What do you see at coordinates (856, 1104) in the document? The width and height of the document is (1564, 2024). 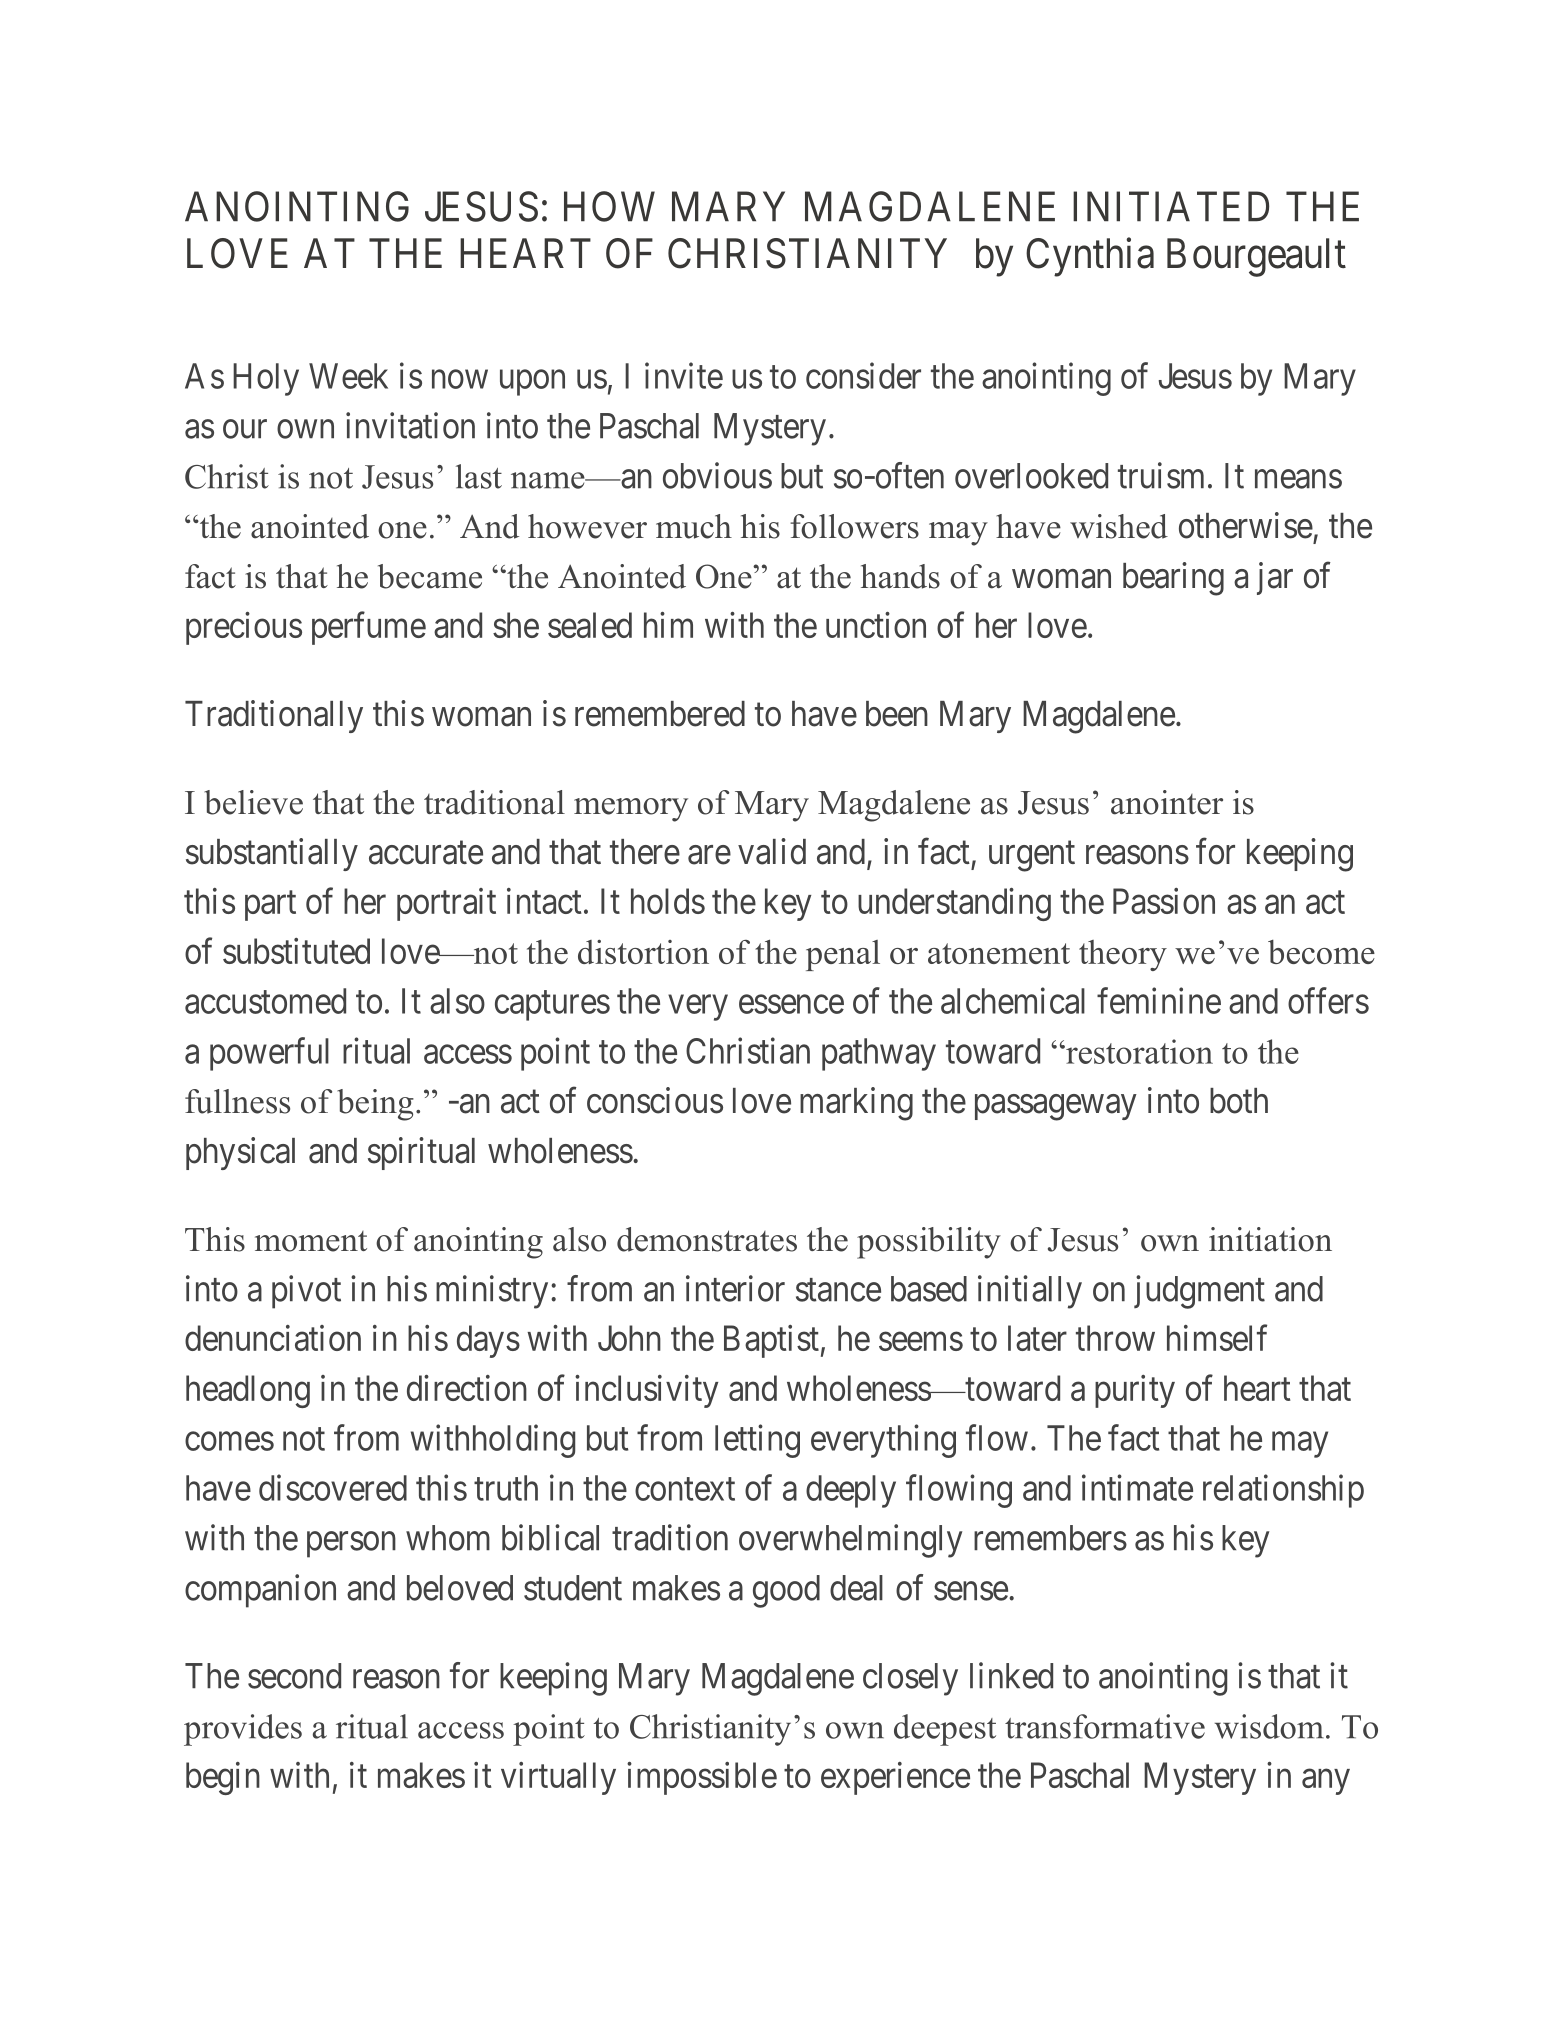 I see `marking` at bounding box center [856, 1104].
